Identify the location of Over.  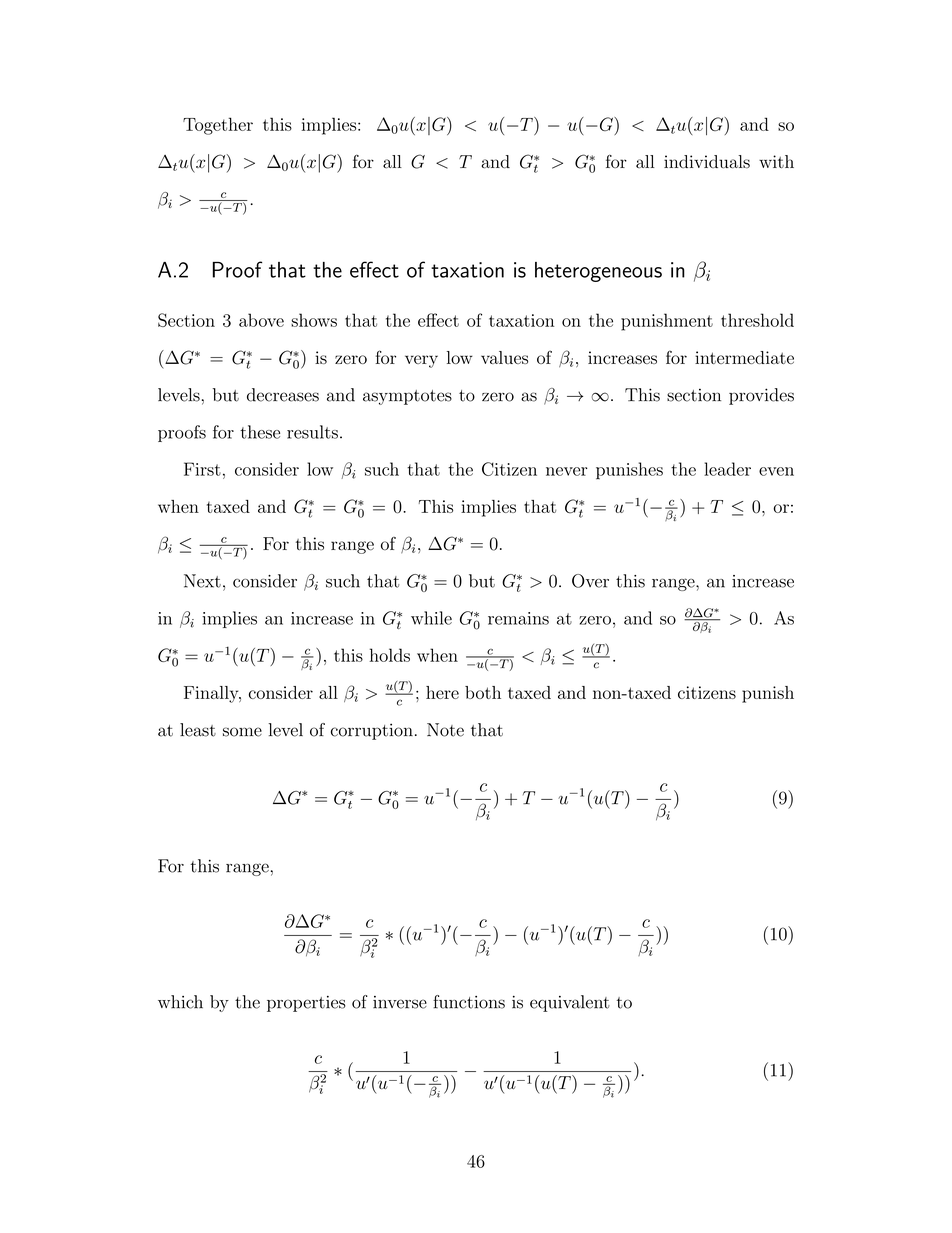
(590, 581).
